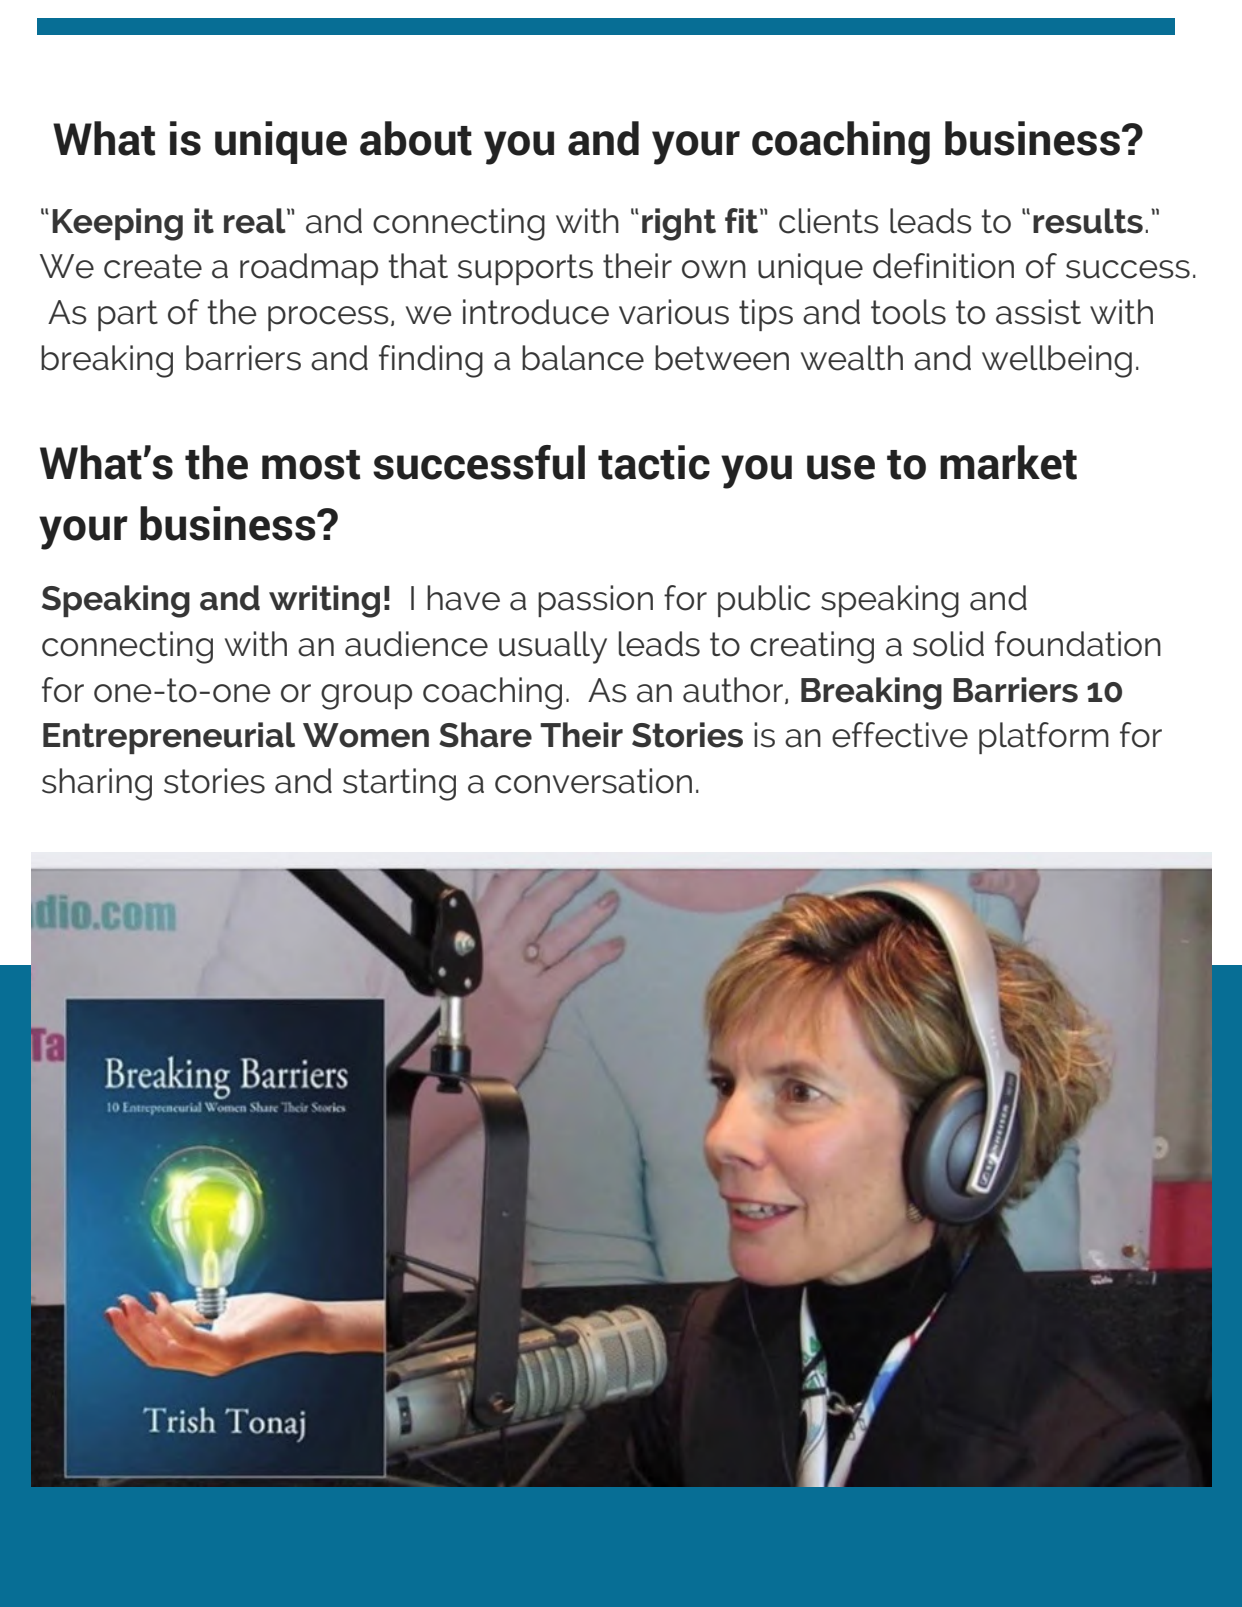 This image has width=1242, height=1607. Describe the element at coordinates (416, 138) in the image. I see `about` at that location.
